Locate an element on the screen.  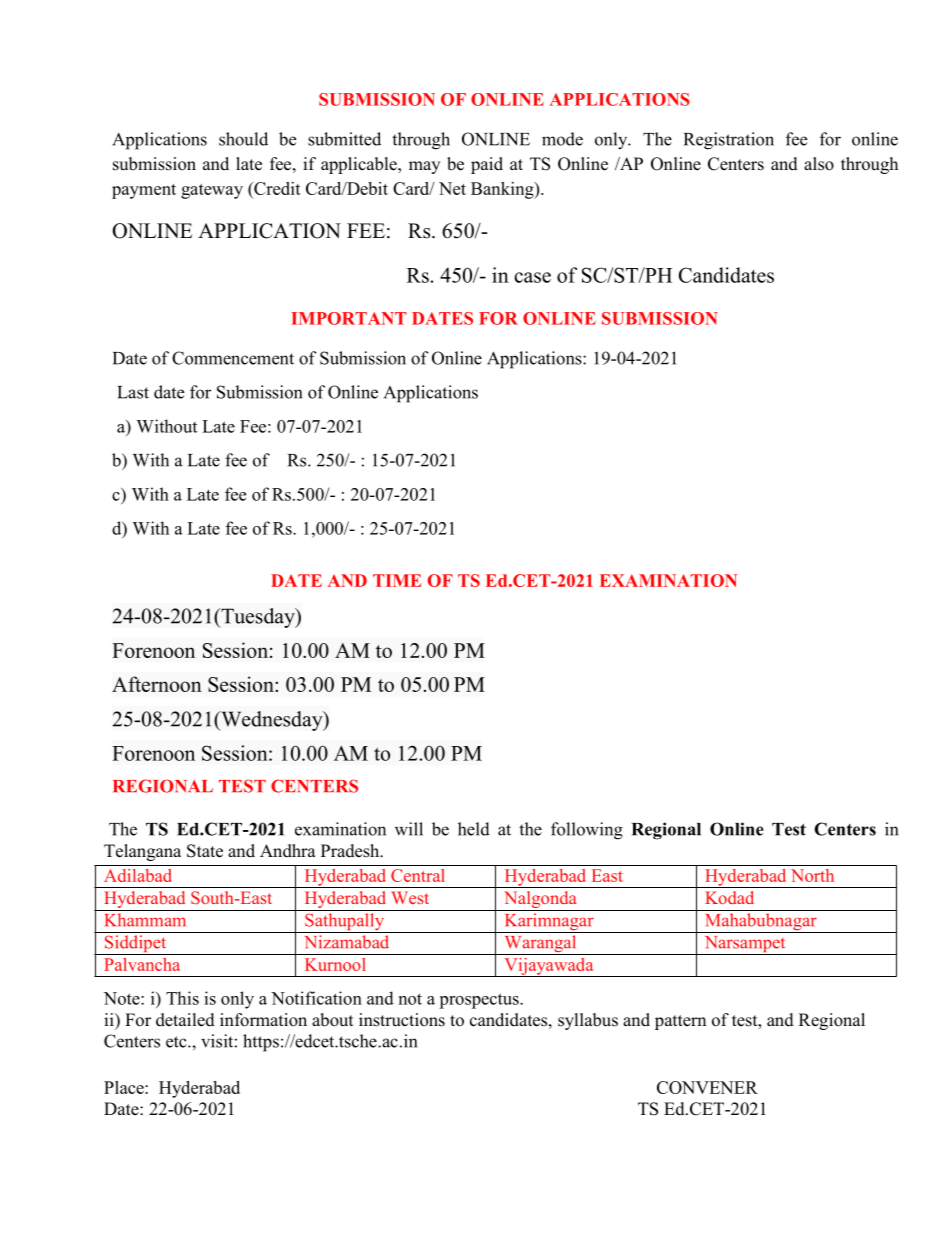
Afternoon is located at coordinates (157, 684).
